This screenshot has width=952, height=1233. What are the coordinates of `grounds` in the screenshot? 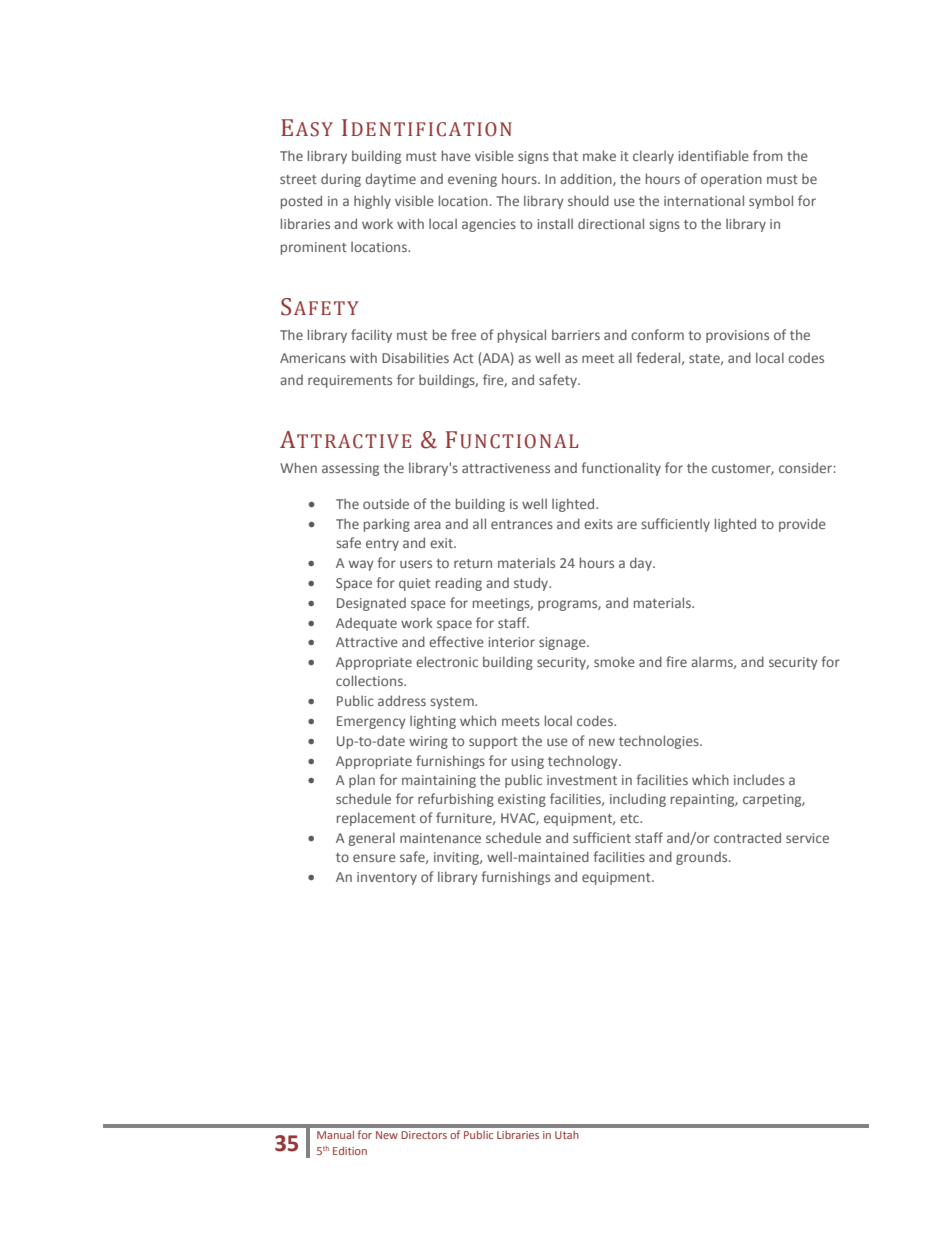 It's located at (703, 858).
